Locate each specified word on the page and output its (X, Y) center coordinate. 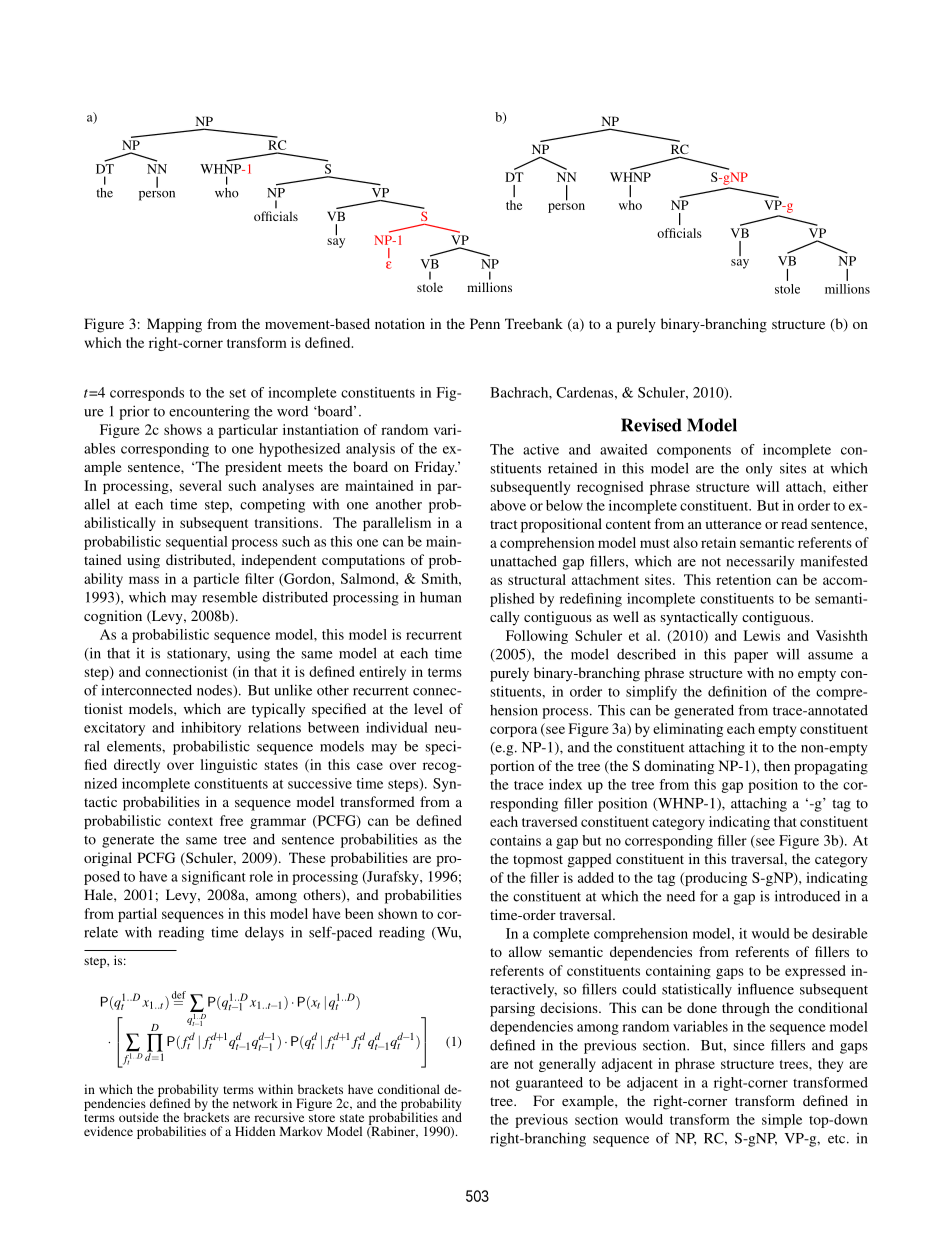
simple (782, 1121)
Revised (651, 425)
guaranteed (549, 1084)
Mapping (174, 325)
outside (139, 1117)
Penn (485, 323)
